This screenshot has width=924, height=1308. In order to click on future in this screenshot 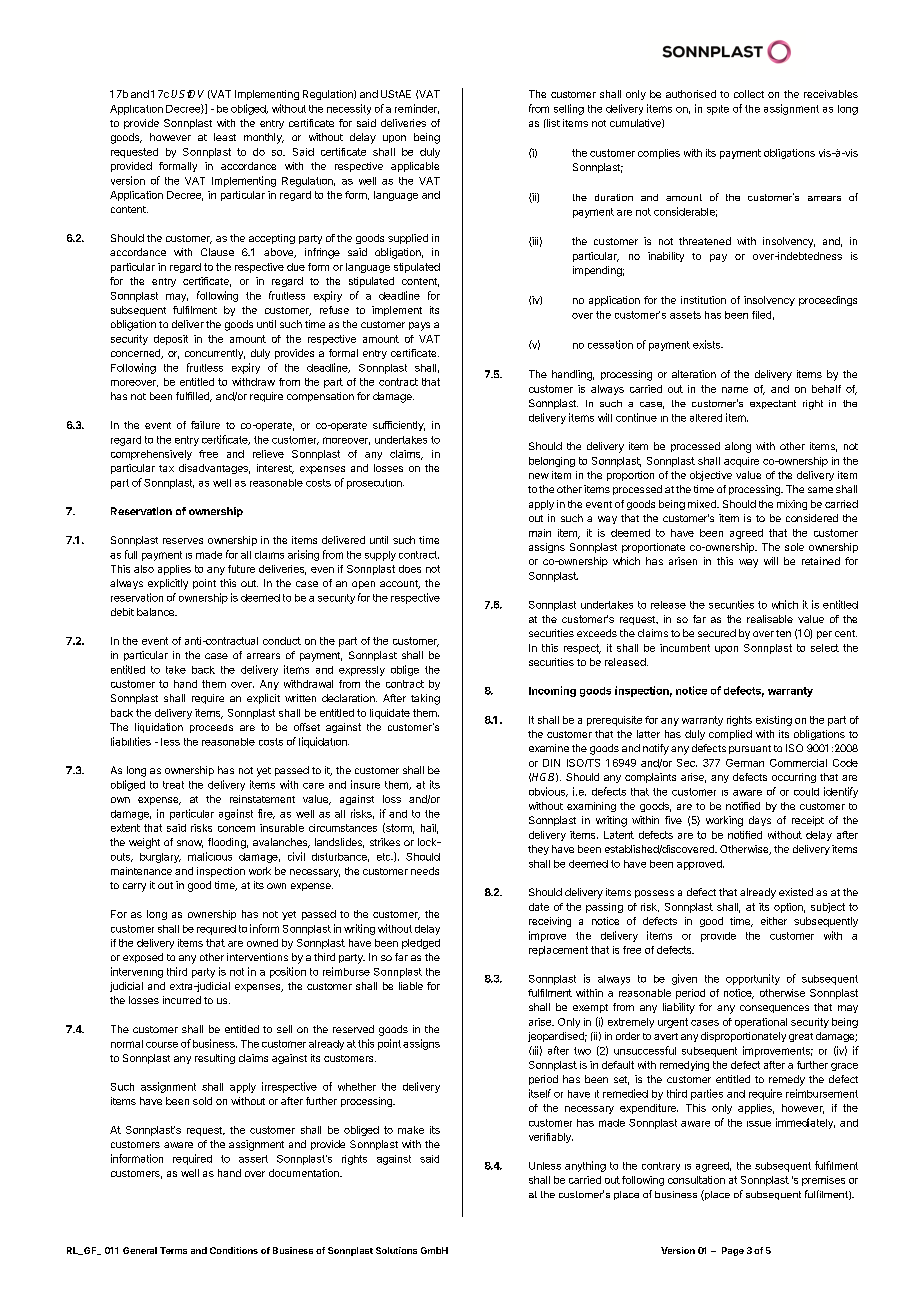, I will do `click(241, 569)`.
